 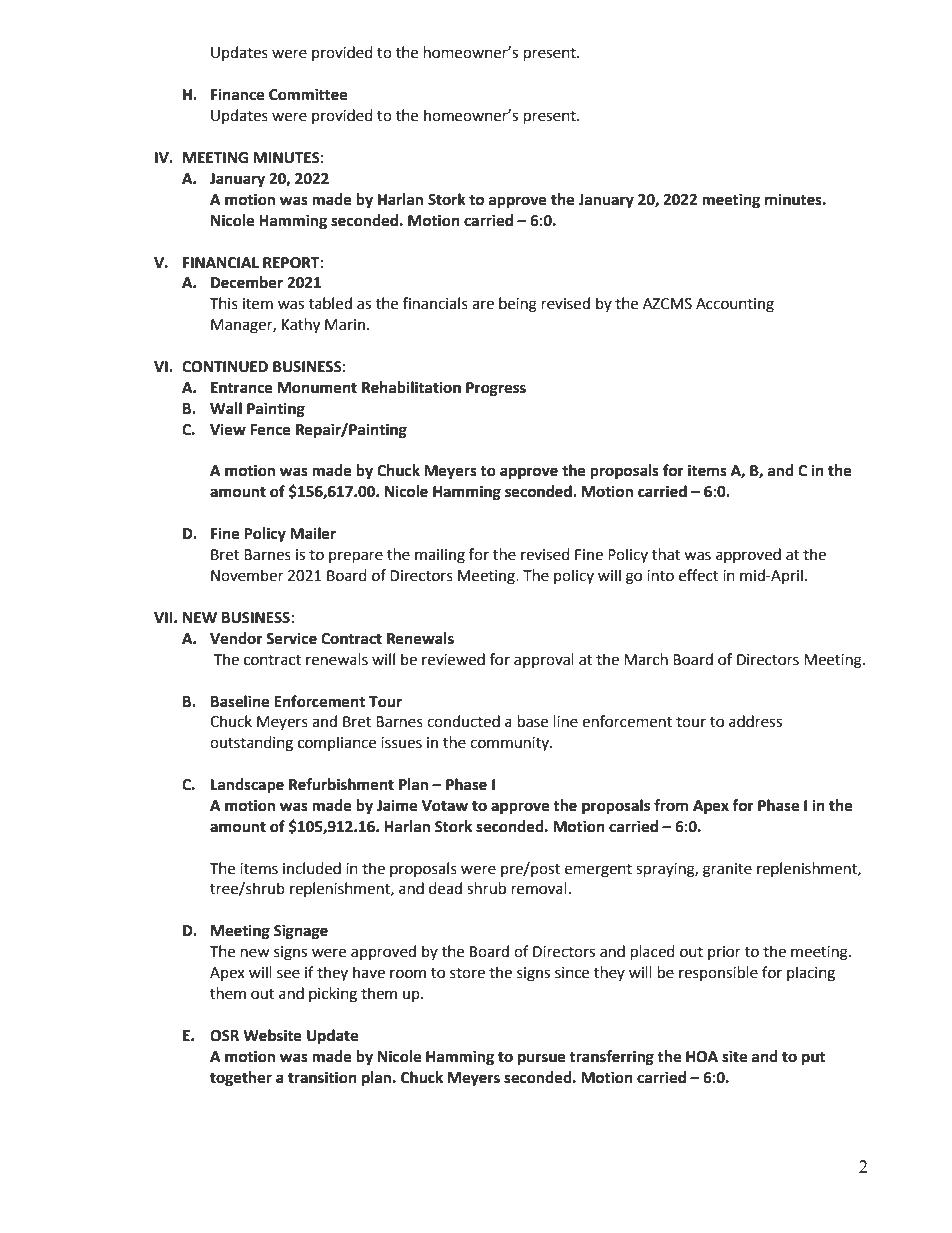 What do you see at coordinates (322, 1077) in the page?
I see `transition` at bounding box center [322, 1077].
